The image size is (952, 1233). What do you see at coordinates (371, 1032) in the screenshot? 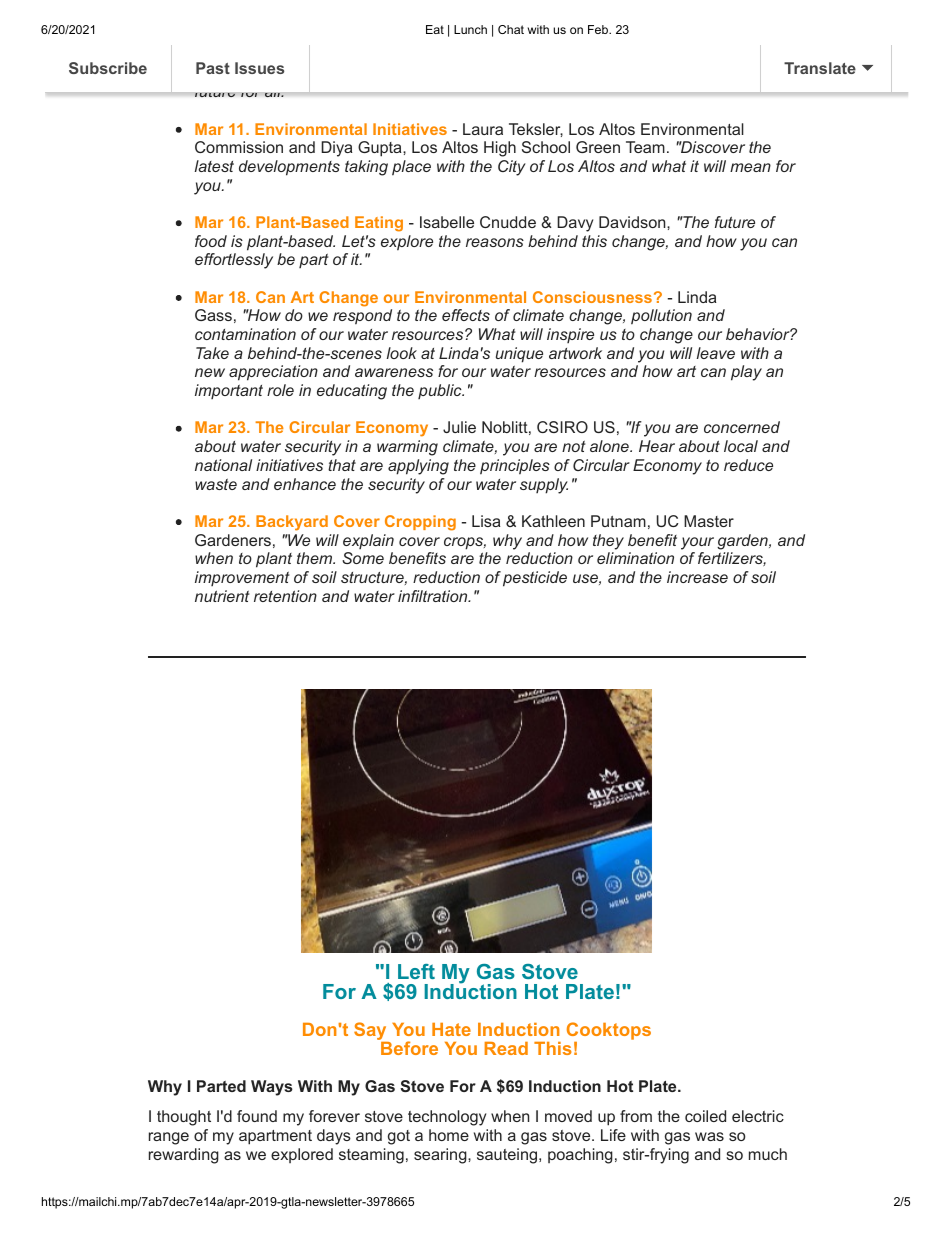
I see `Say` at bounding box center [371, 1032].
